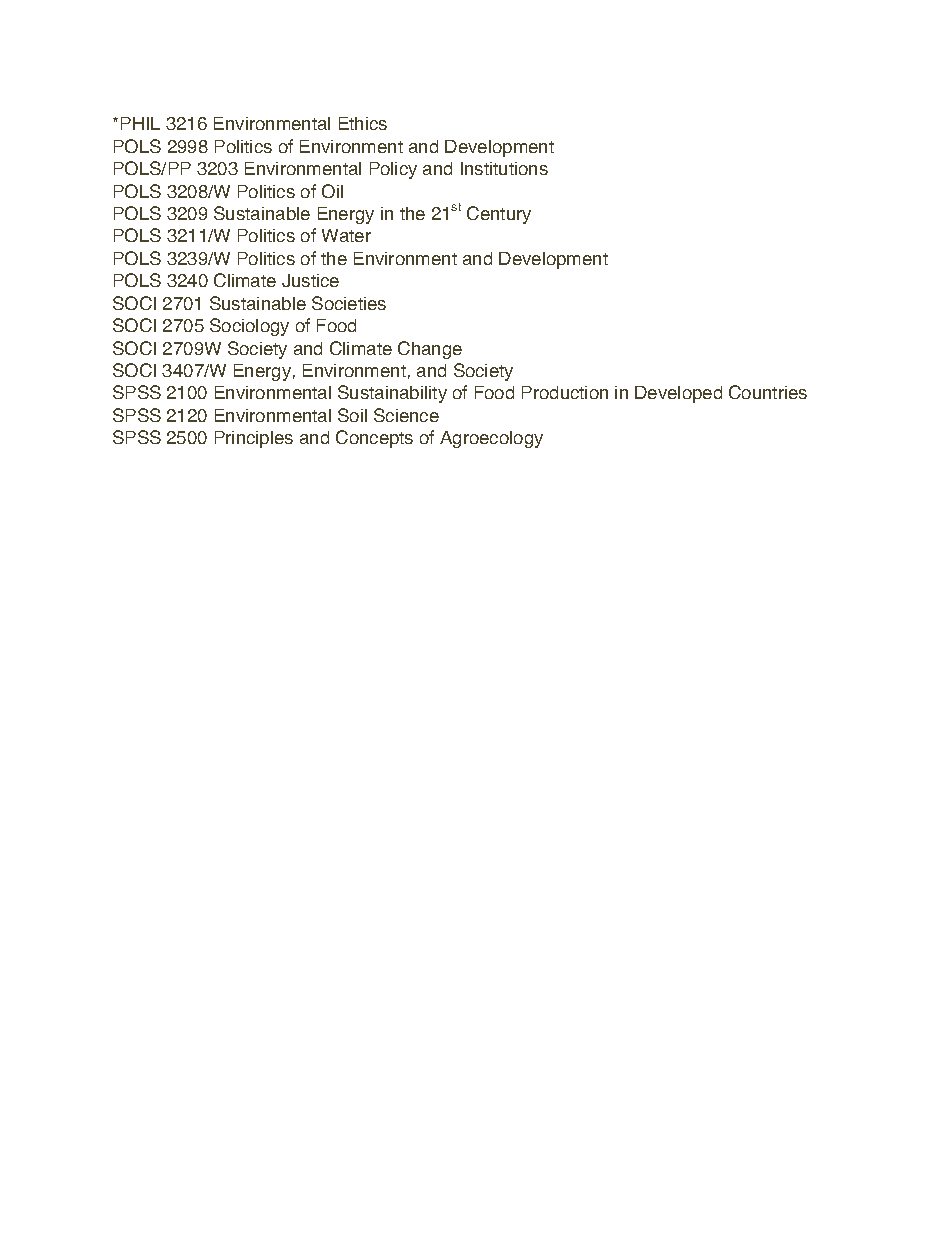  I want to click on PHIL, so click(140, 123).
